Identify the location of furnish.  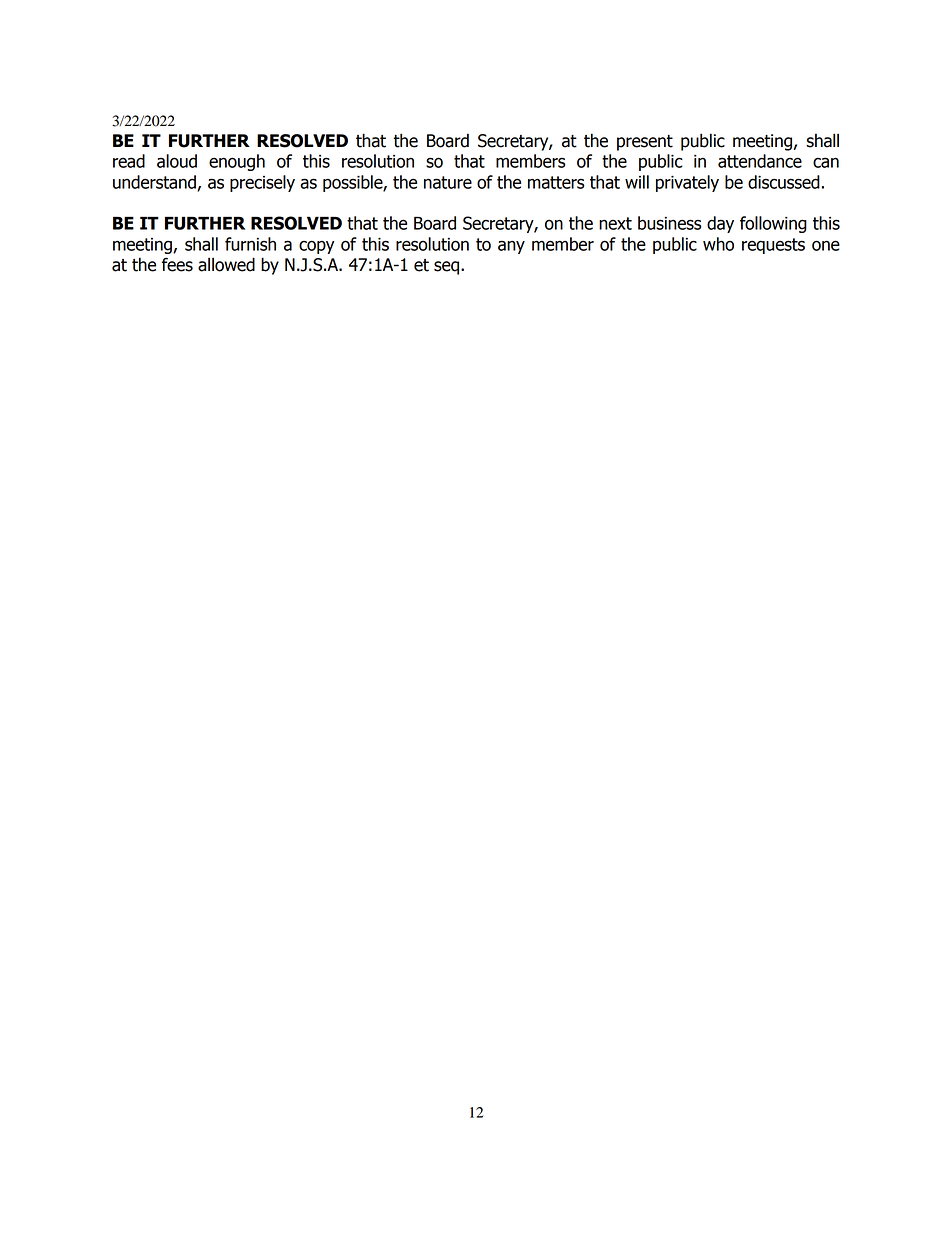
(250, 244).
